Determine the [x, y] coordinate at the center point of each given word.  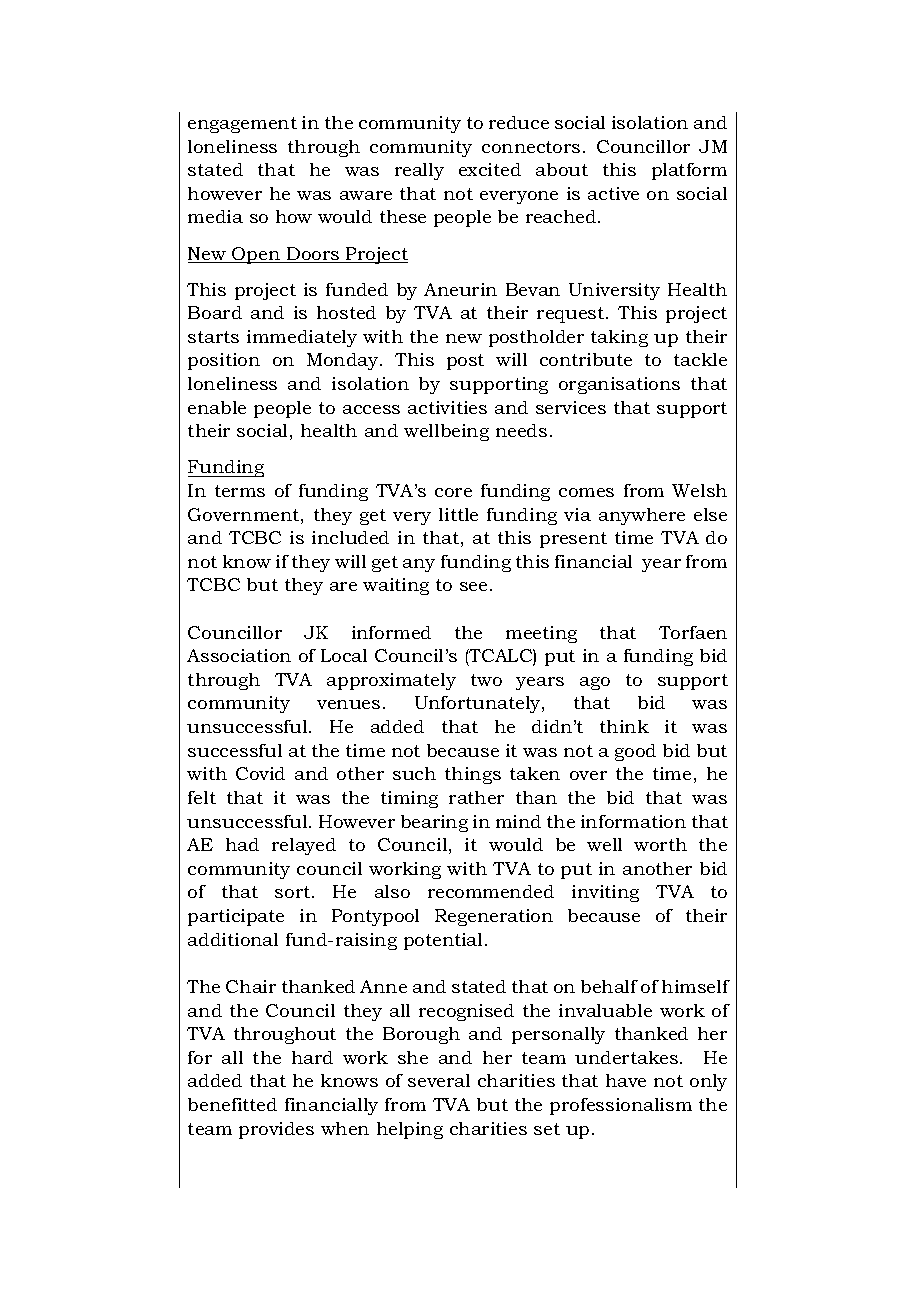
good [635, 752]
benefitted [232, 1104]
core [453, 492]
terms [240, 491]
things [473, 775]
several [439, 1080]
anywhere [642, 516]
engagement [242, 125]
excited [490, 169]
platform [689, 171]
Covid [260, 773]
